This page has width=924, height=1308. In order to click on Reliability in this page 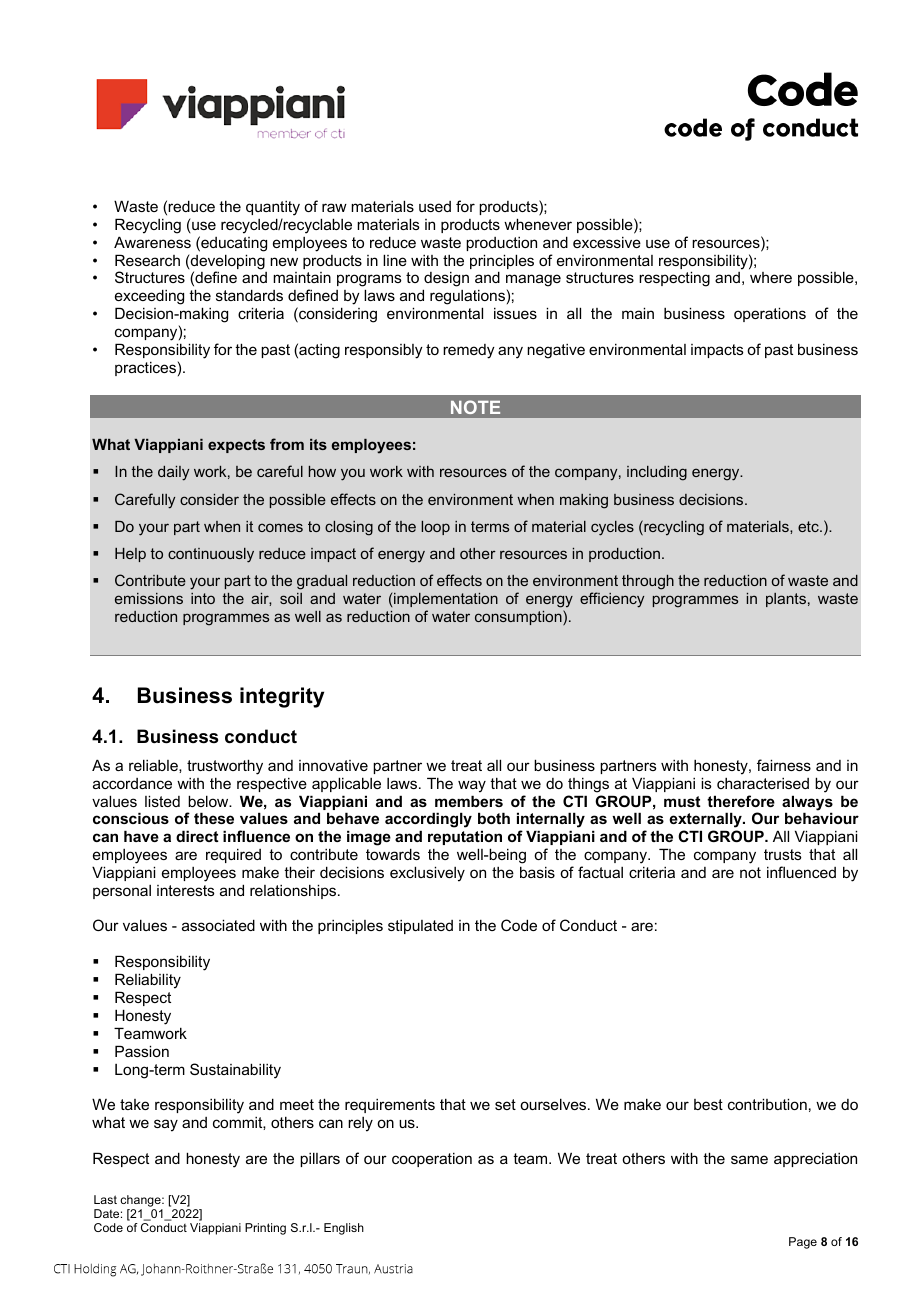, I will do `click(148, 981)`.
